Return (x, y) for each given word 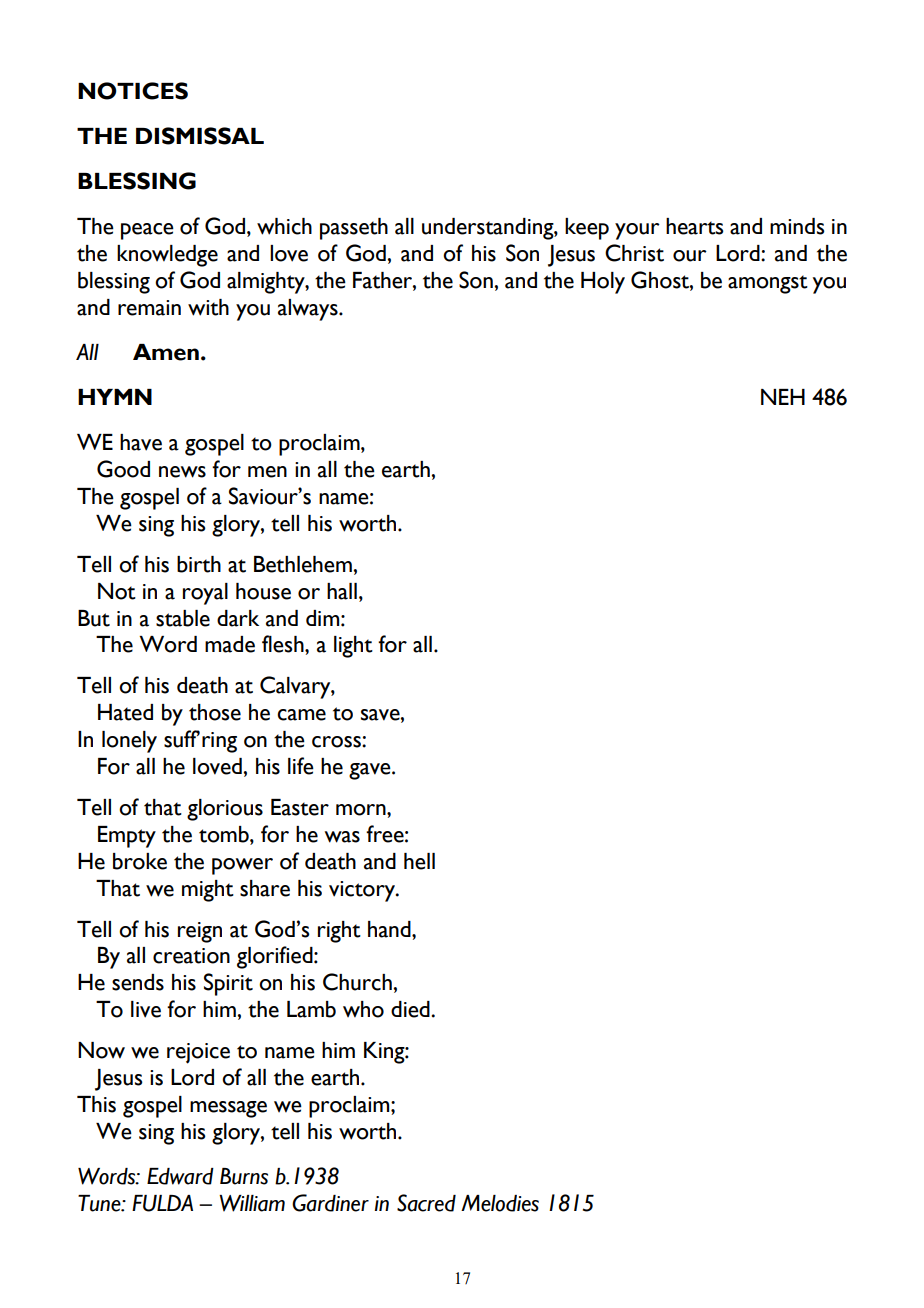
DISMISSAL (200, 136)
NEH (783, 397)
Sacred (426, 1203)
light (353, 647)
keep (587, 229)
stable (183, 618)
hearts (695, 226)
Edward (180, 1176)
